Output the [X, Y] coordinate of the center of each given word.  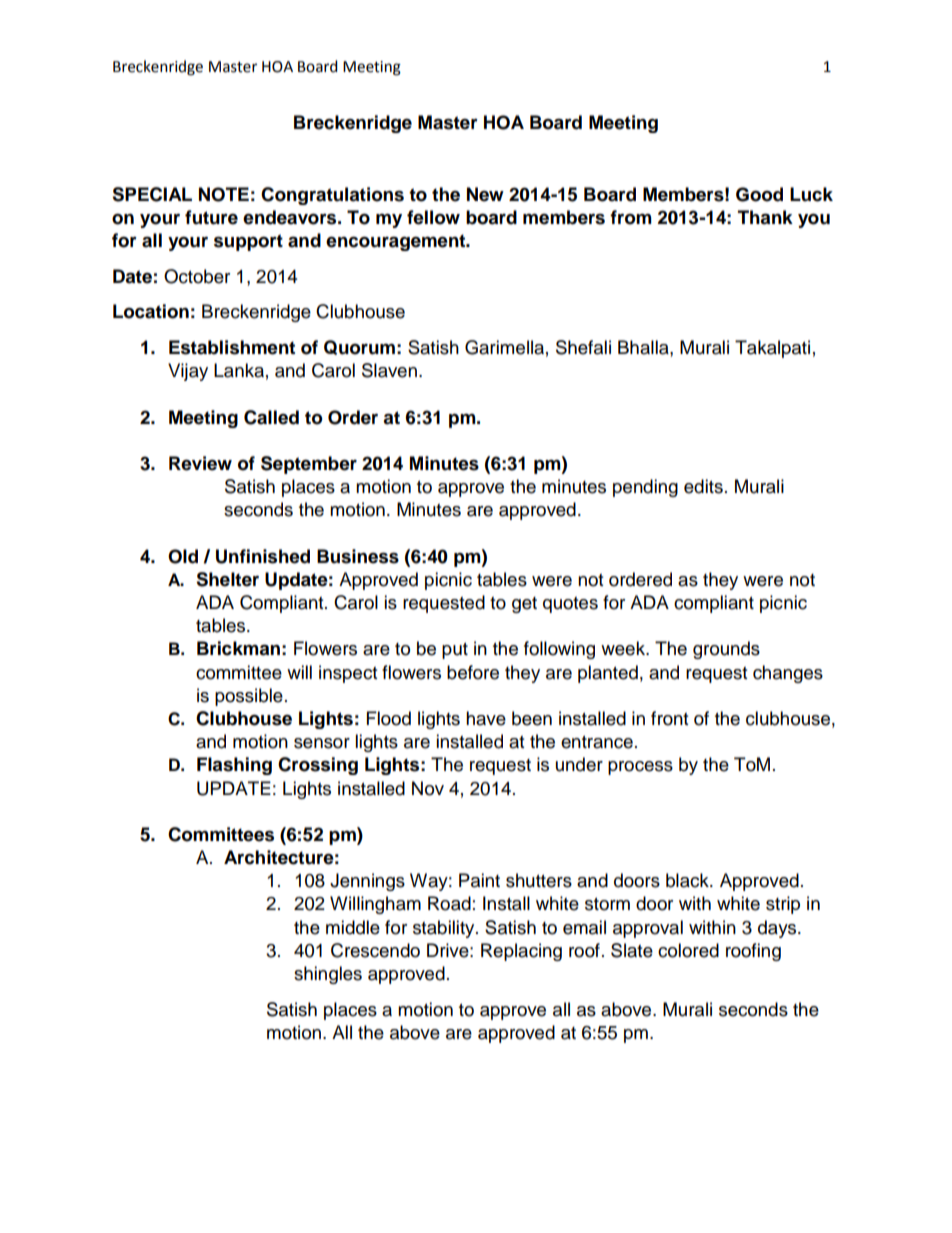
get [524, 605]
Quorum [359, 347]
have [486, 718]
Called [271, 417]
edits [703, 486]
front [669, 718]
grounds [726, 650]
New [485, 194]
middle [353, 927]
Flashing [234, 766]
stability [445, 929]
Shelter [227, 579]
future [211, 217]
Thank [765, 217]
